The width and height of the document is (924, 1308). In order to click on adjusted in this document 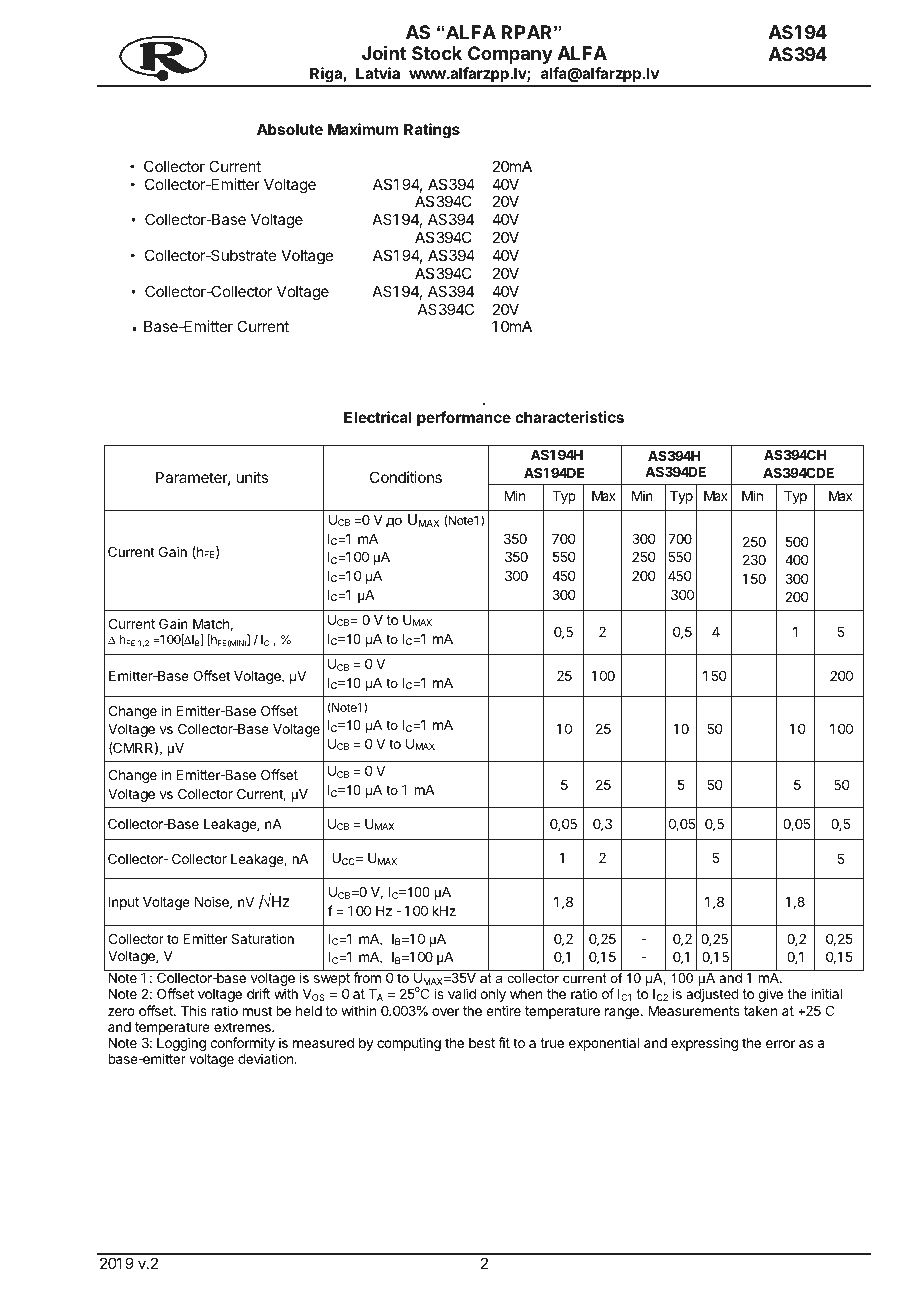, I will do `click(712, 995)`.
